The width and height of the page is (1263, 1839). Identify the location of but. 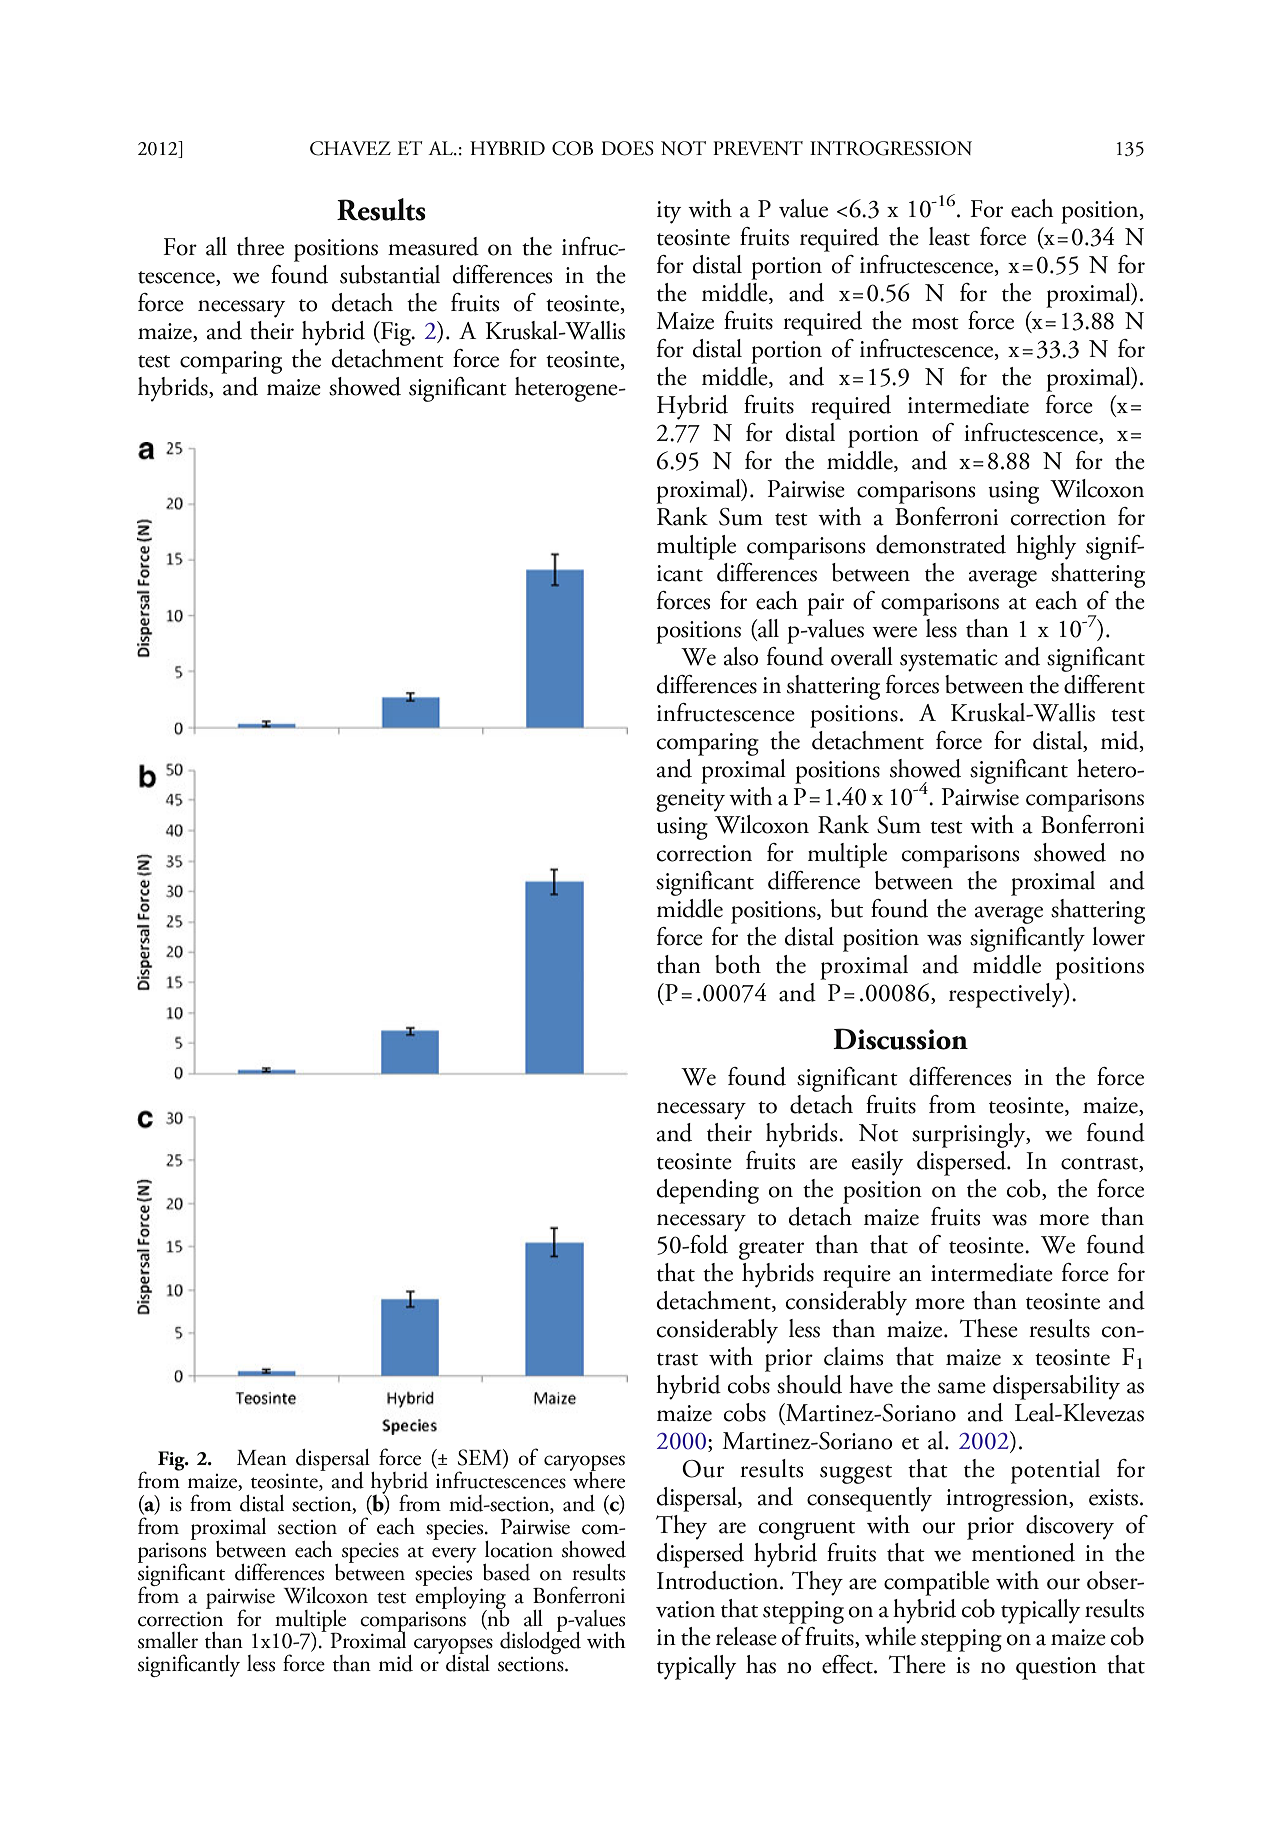
(847, 908).
